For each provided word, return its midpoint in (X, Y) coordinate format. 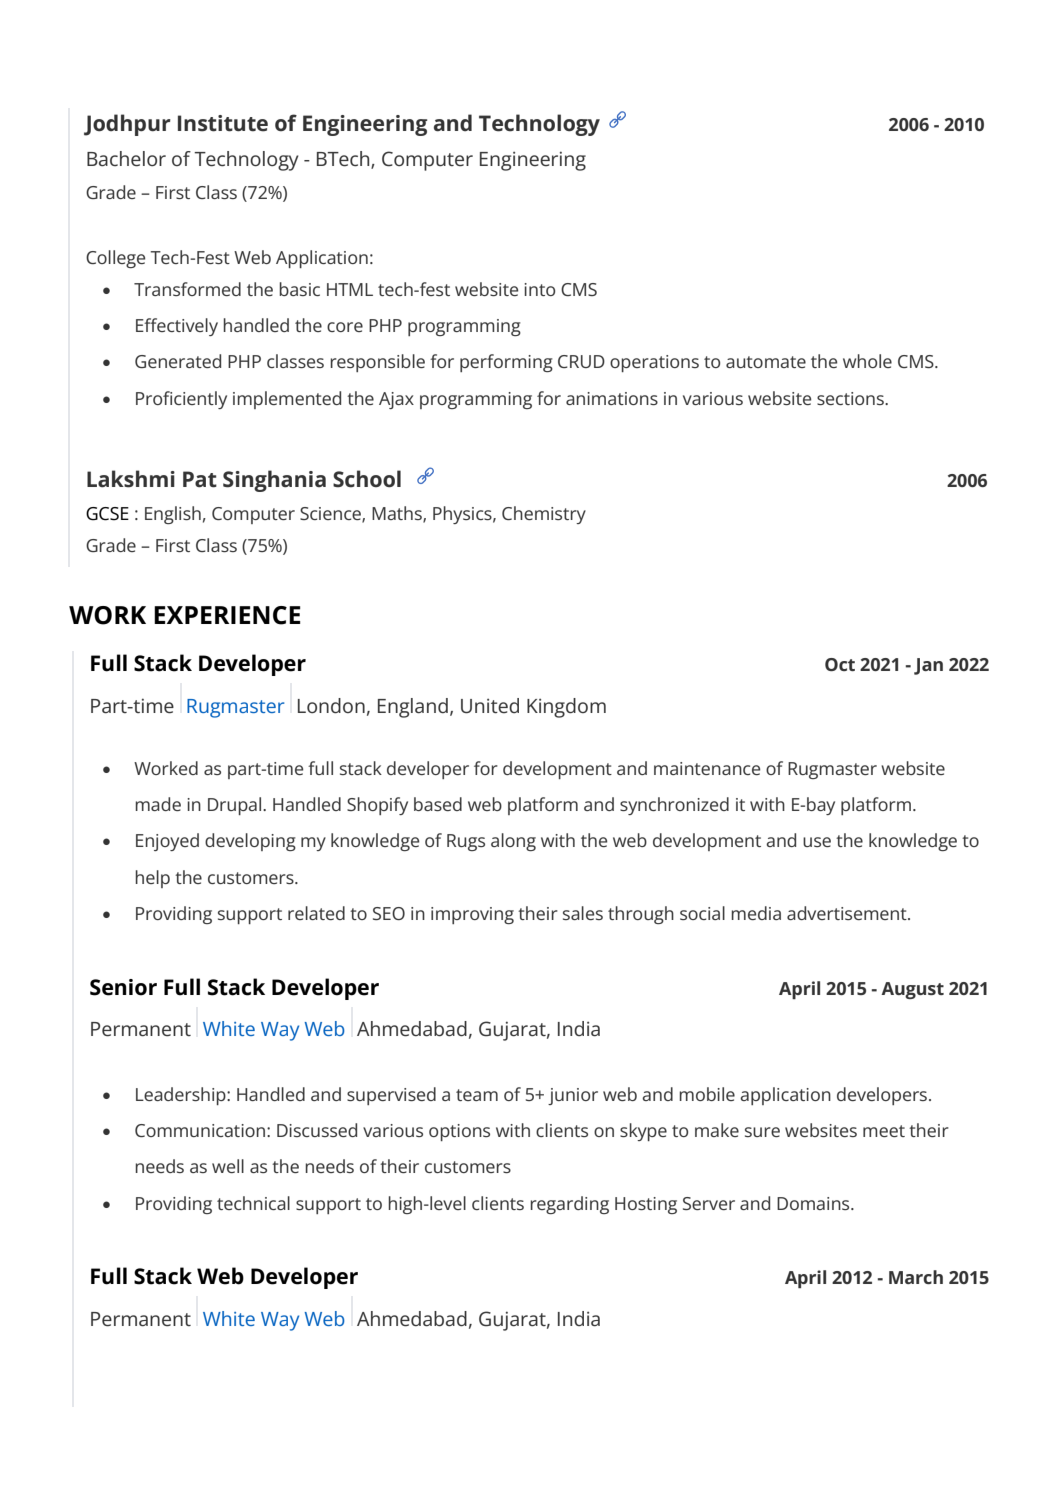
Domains (814, 1203)
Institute (223, 123)
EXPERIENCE (227, 615)
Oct (840, 664)
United (490, 706)
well (228, 1166)
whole (867, 361)
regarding (569, 1205)
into (539, 289)
